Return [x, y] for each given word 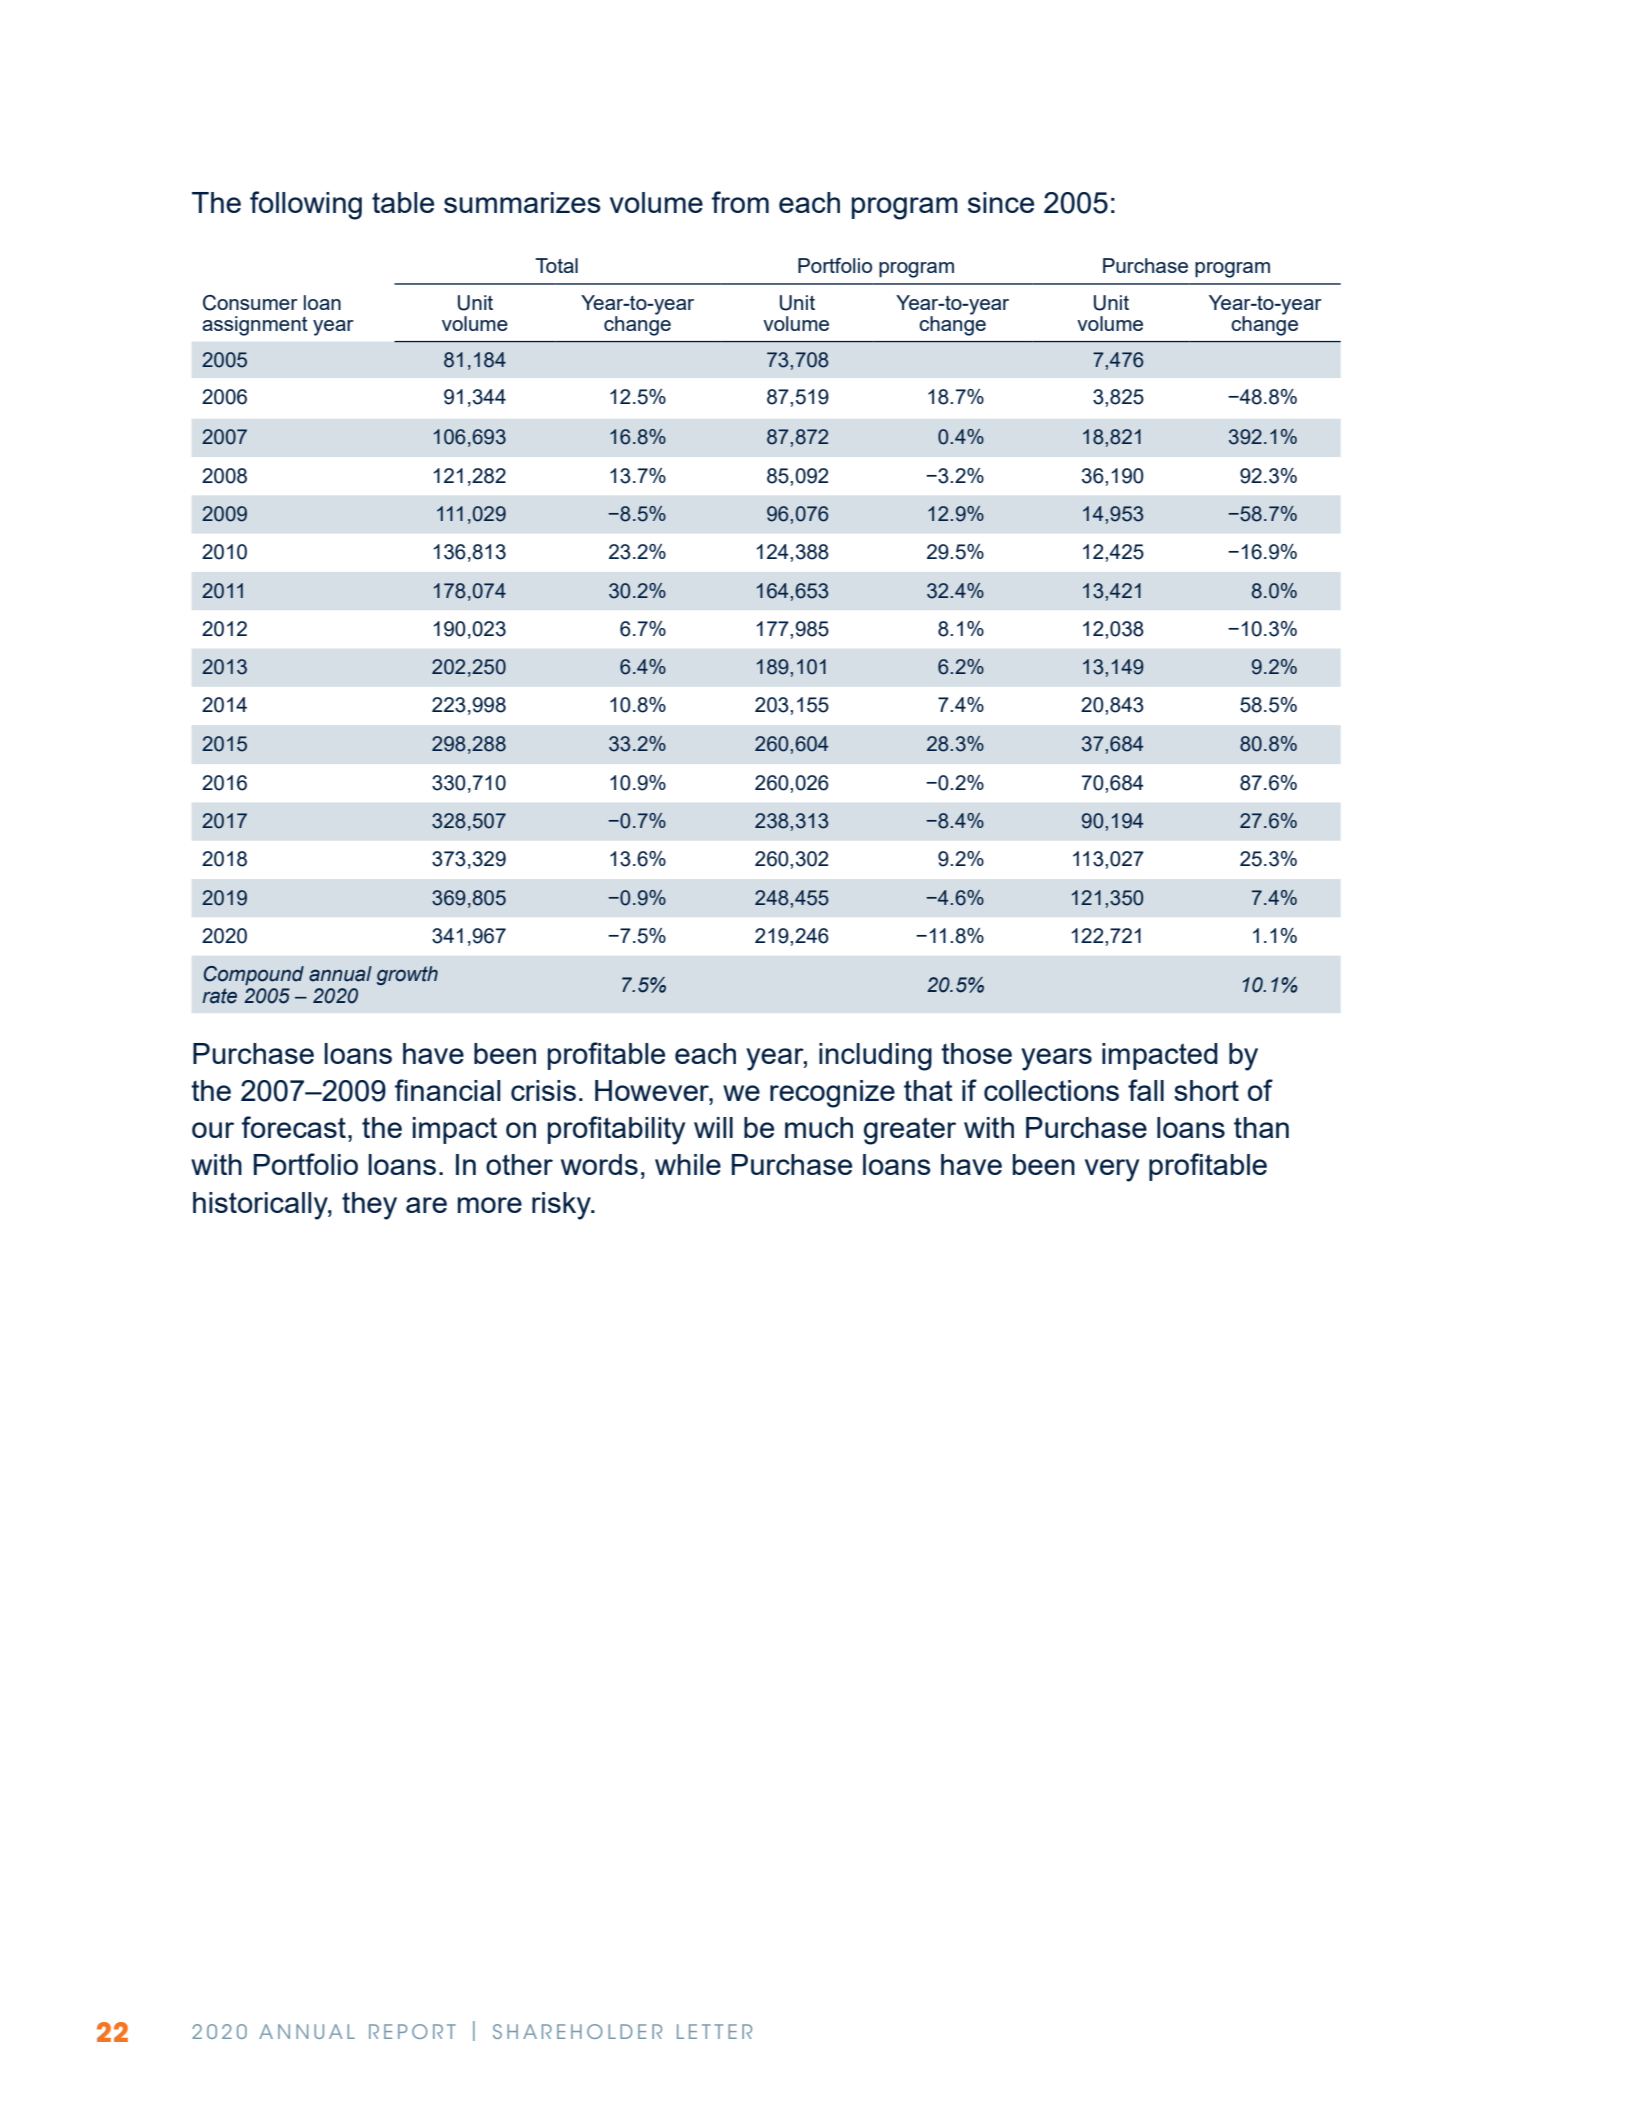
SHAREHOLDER [577, 2031]
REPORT [412, 2031]
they [369, 1206]
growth [407, 975]
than [1261, 1127]
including [875, 1057]
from [740, 202]
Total [556, 265]
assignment [255, 326]
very [1112, 1170]
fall [1146, 1090]
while [688, 1164]
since [1001, 202]
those [976, 1053]
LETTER [714, 2031]
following [306, 205]
